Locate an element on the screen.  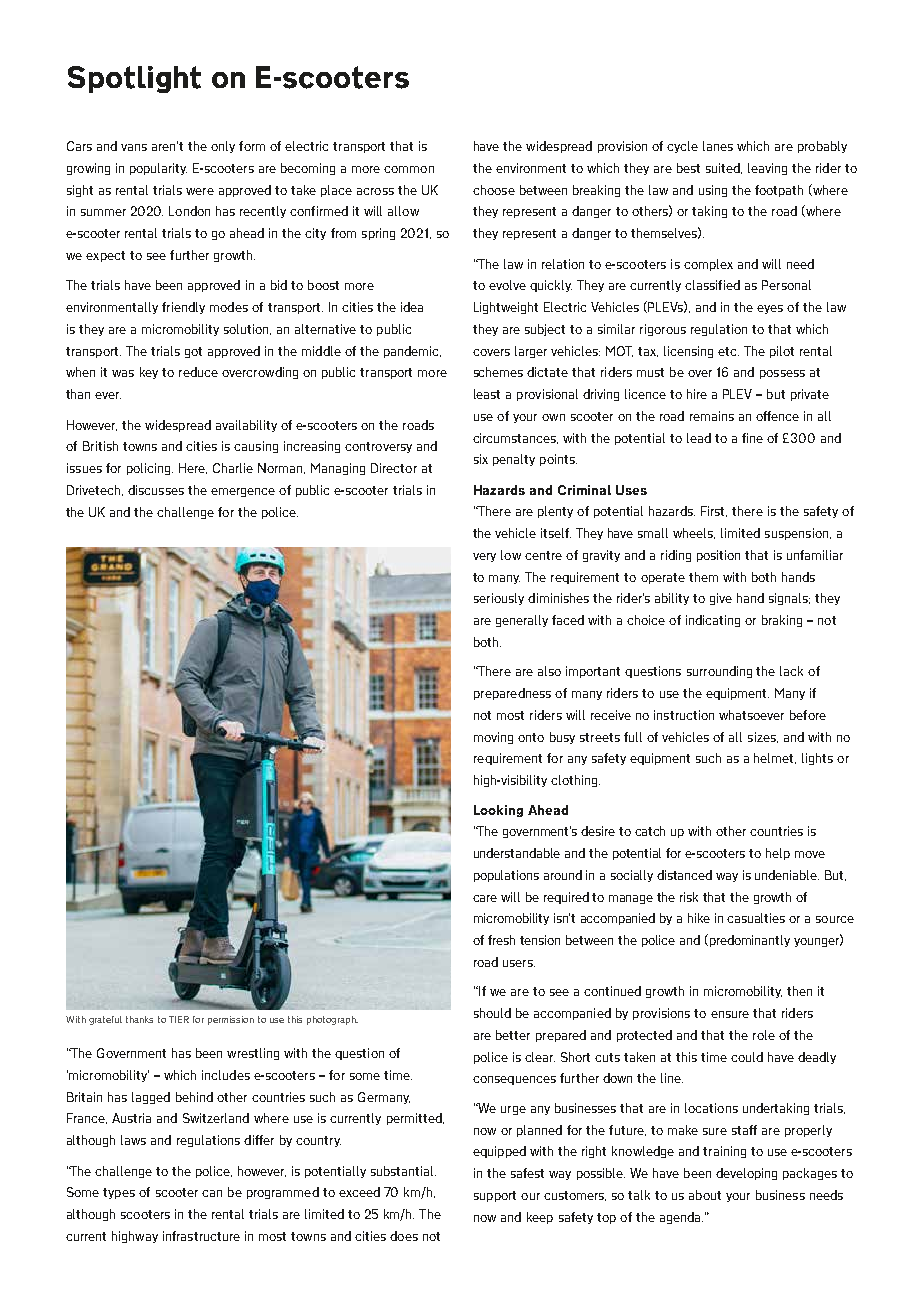
surrounding is located at coordinates (719, 672).
